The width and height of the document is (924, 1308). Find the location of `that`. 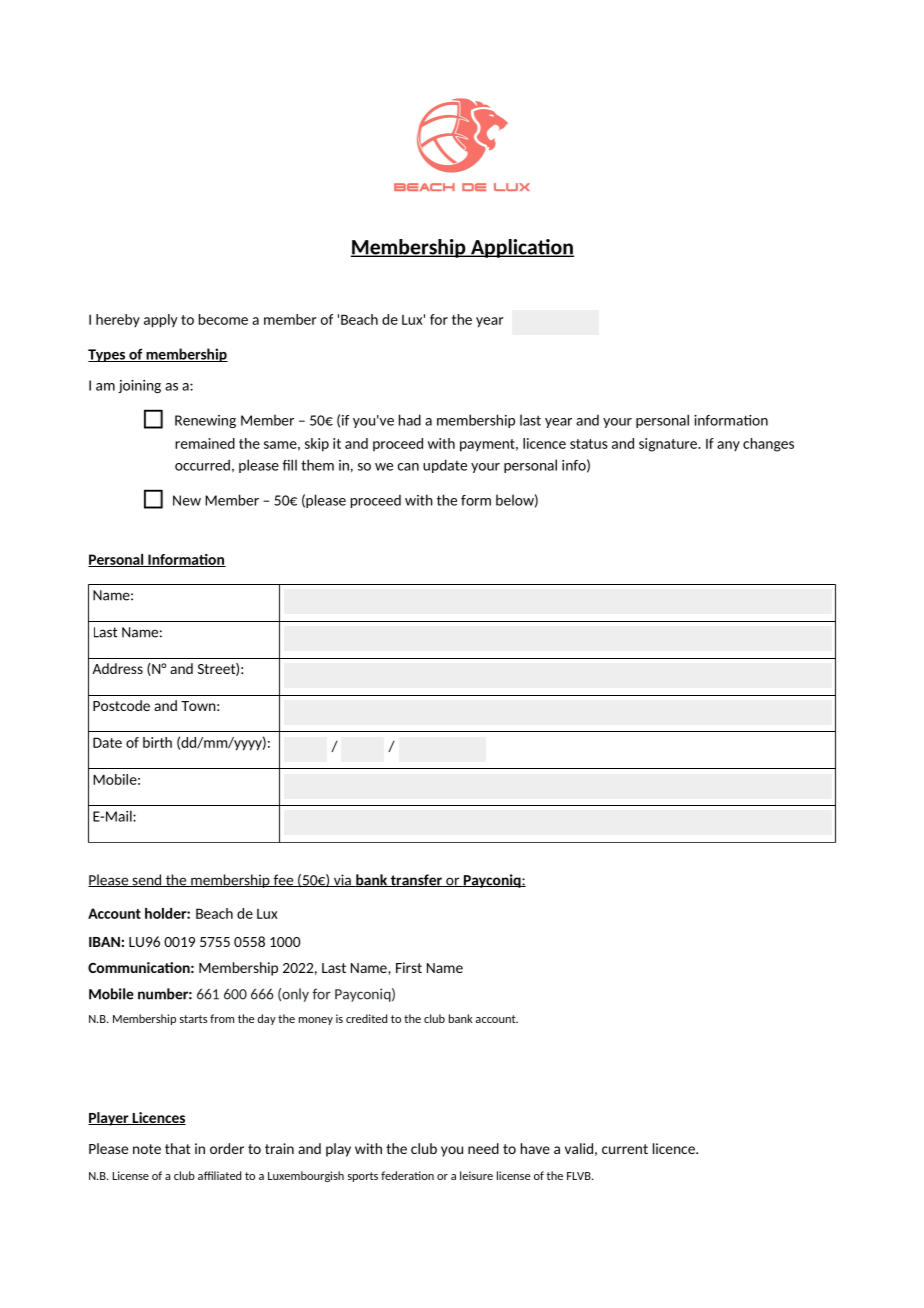

that is located at coordinates (177, 1148).
